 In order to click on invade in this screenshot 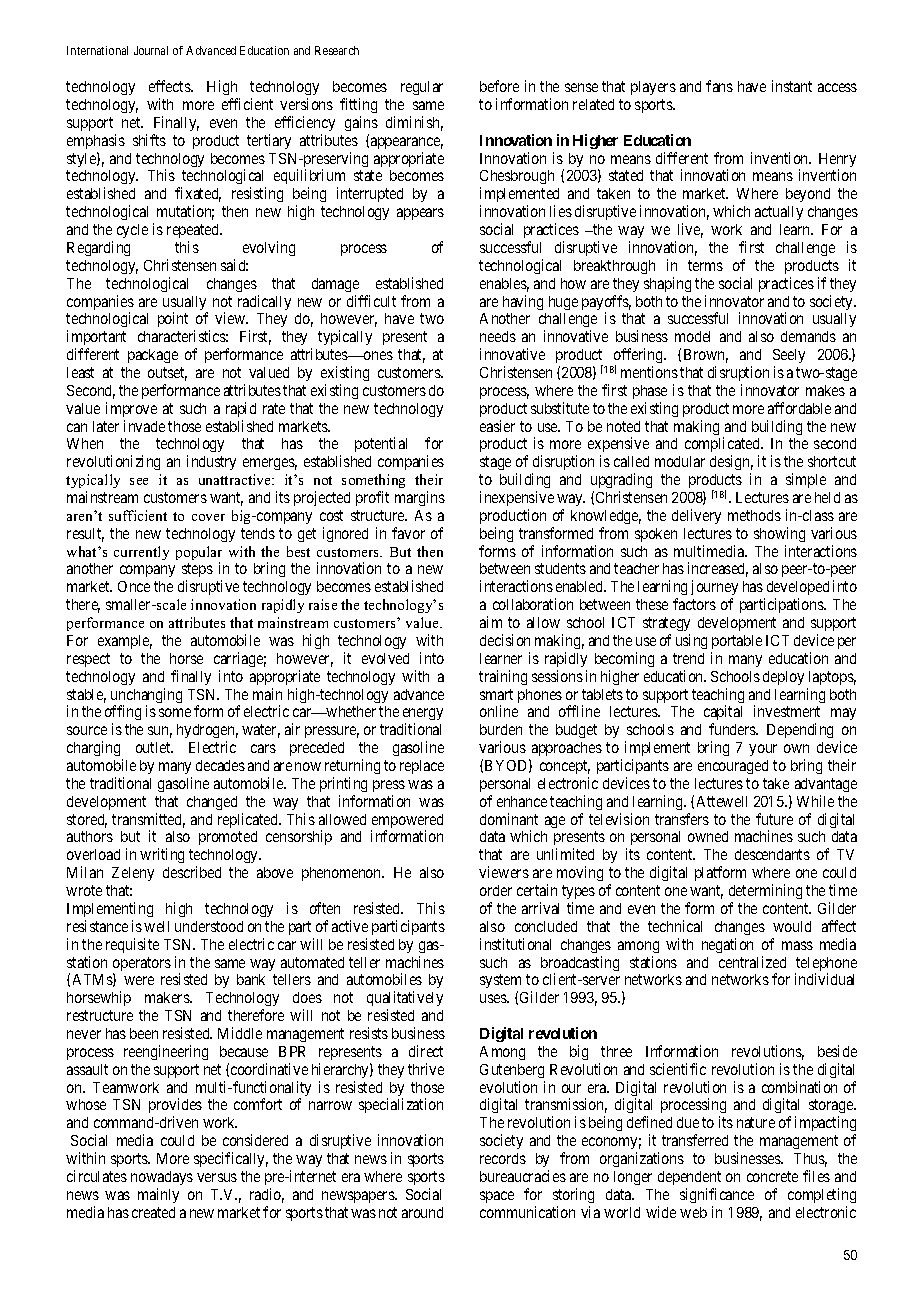, I will do `click(144, 426)`.
